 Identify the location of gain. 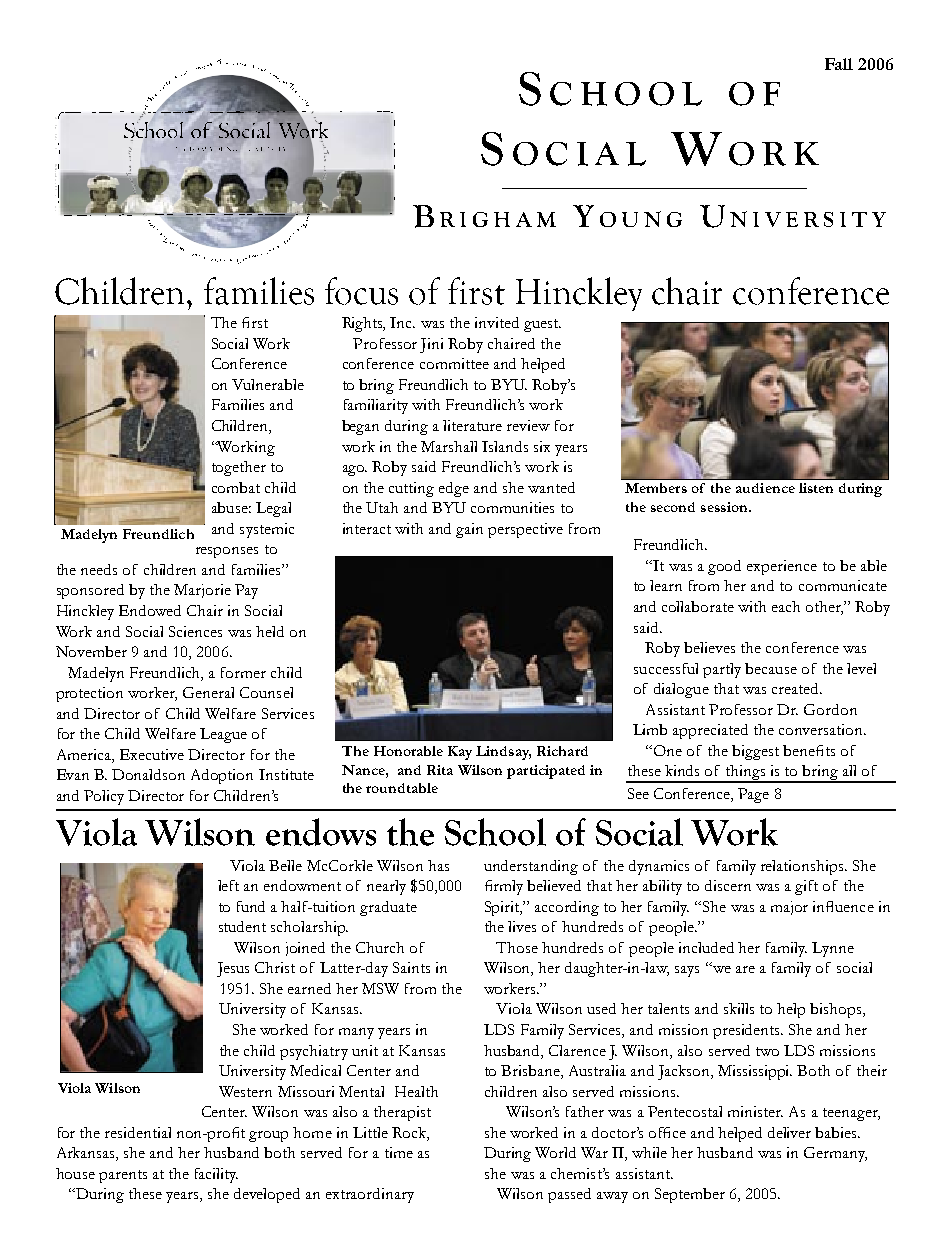
(469, 530).
